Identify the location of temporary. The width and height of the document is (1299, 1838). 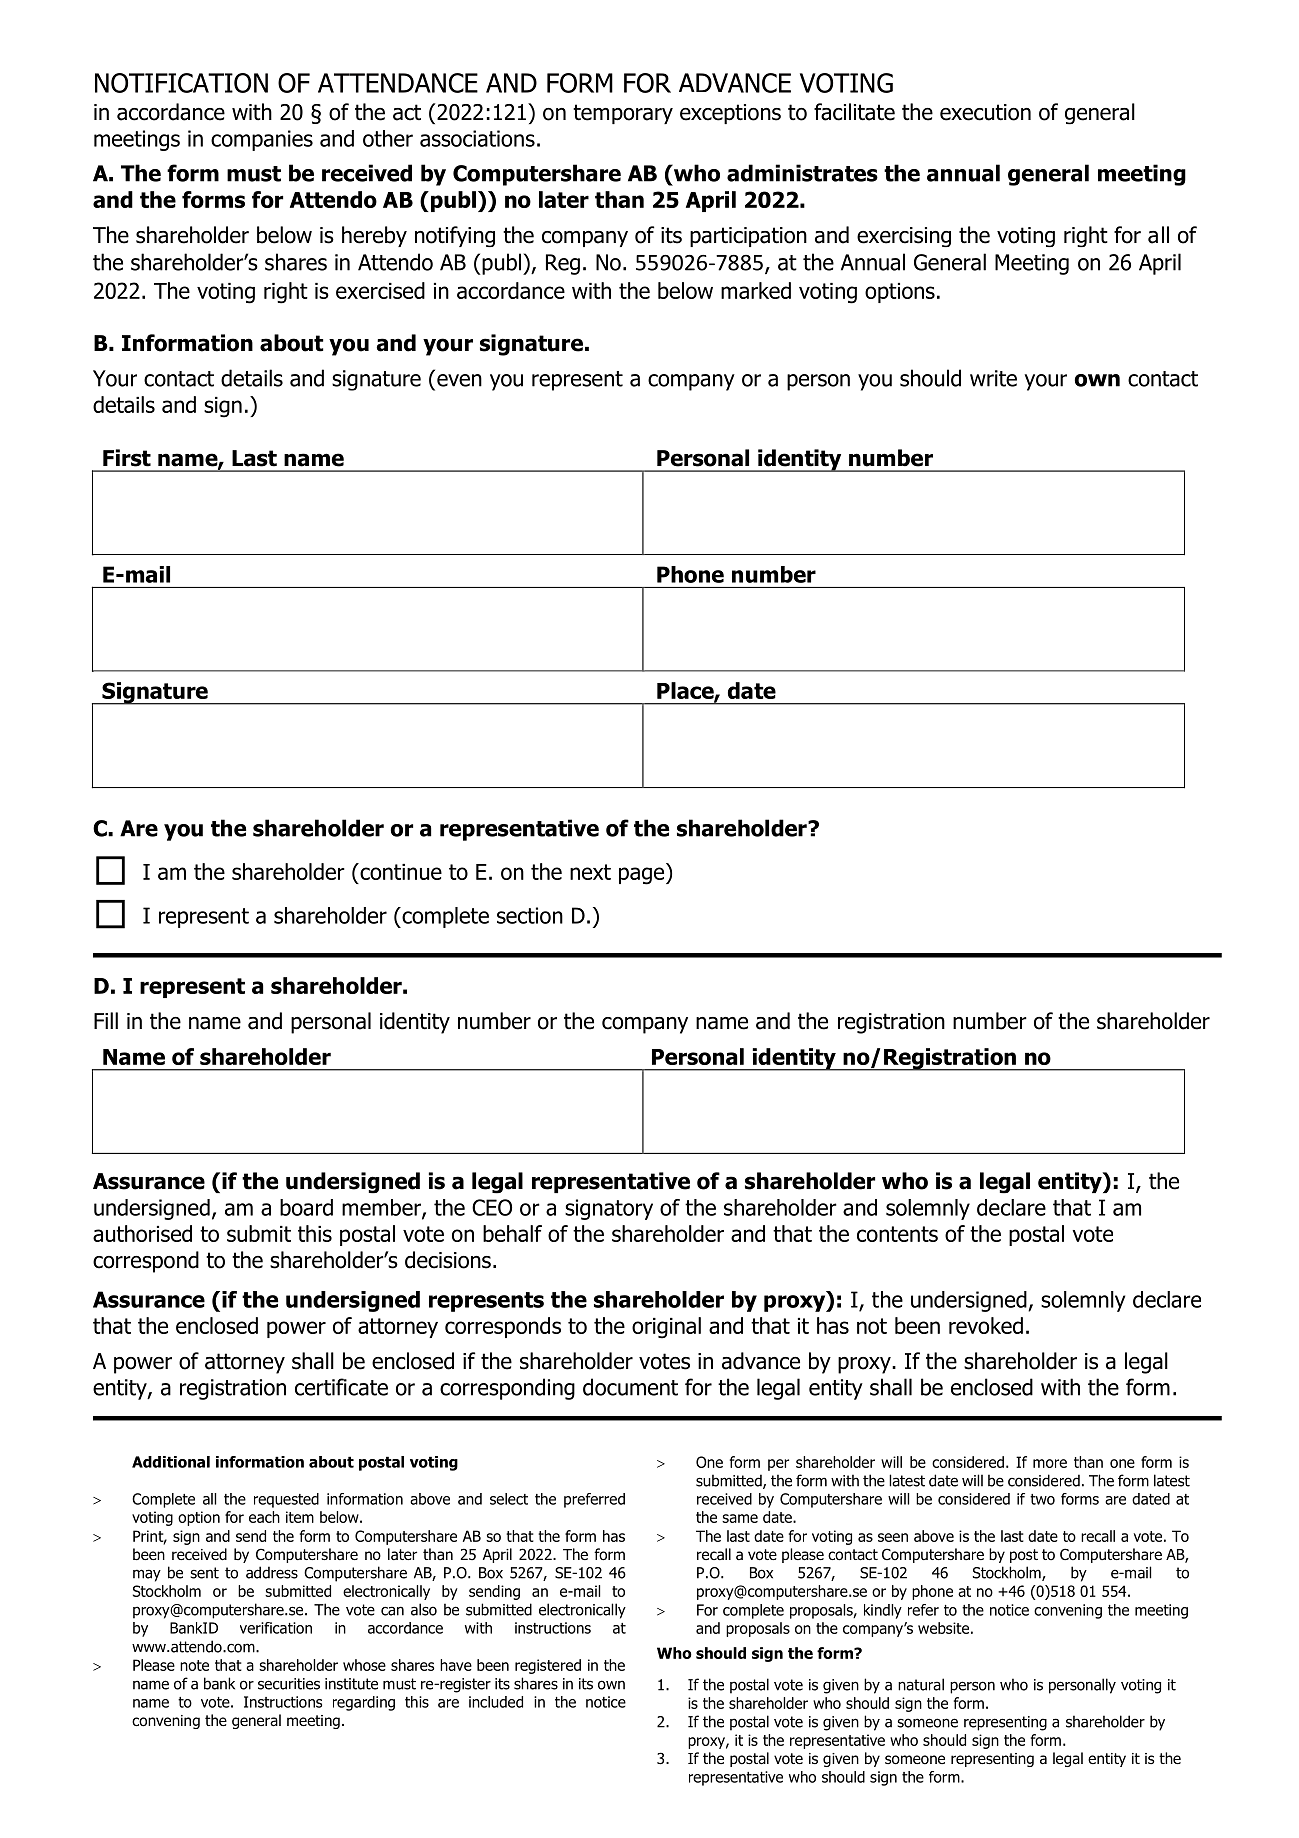
(623, 114).
